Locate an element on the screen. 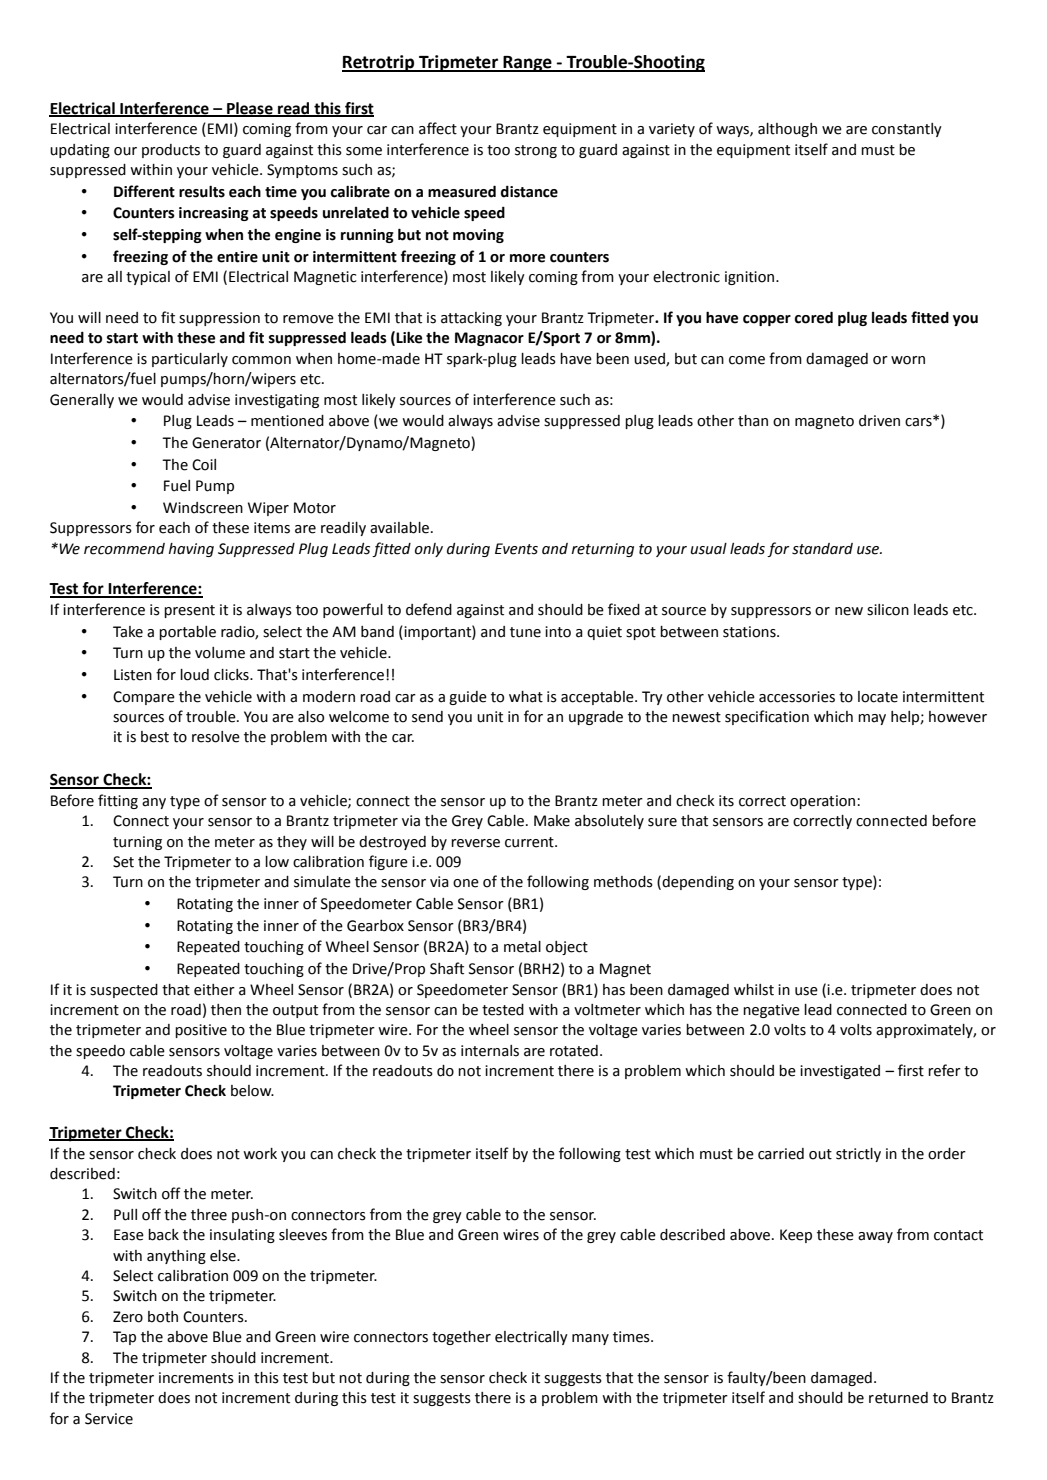 Image resolution: width=1047 pixels, height=1480 pixels. best is located at coordinates (155, 737).
